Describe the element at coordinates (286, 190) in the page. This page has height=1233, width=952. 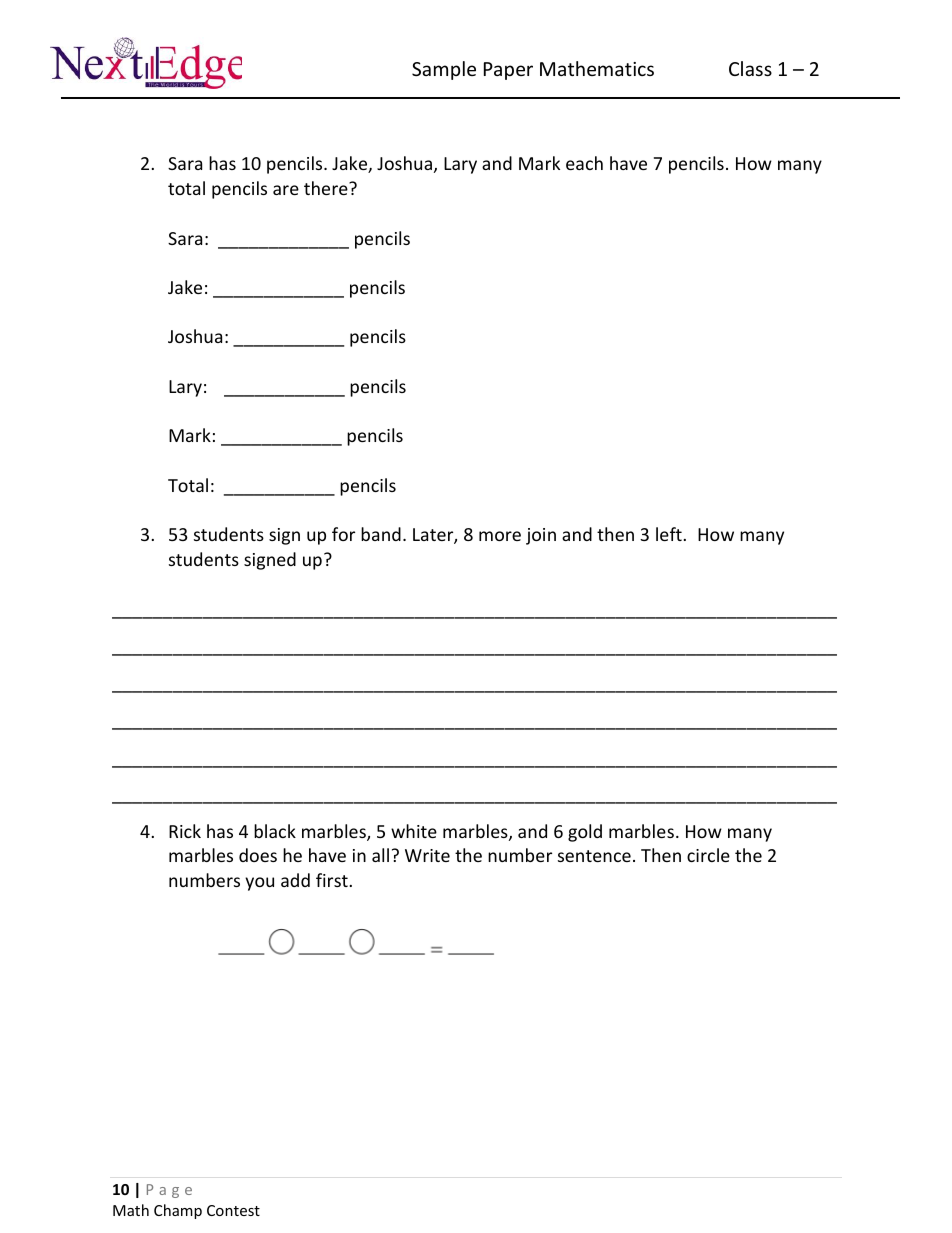
I see `are` at that location.
